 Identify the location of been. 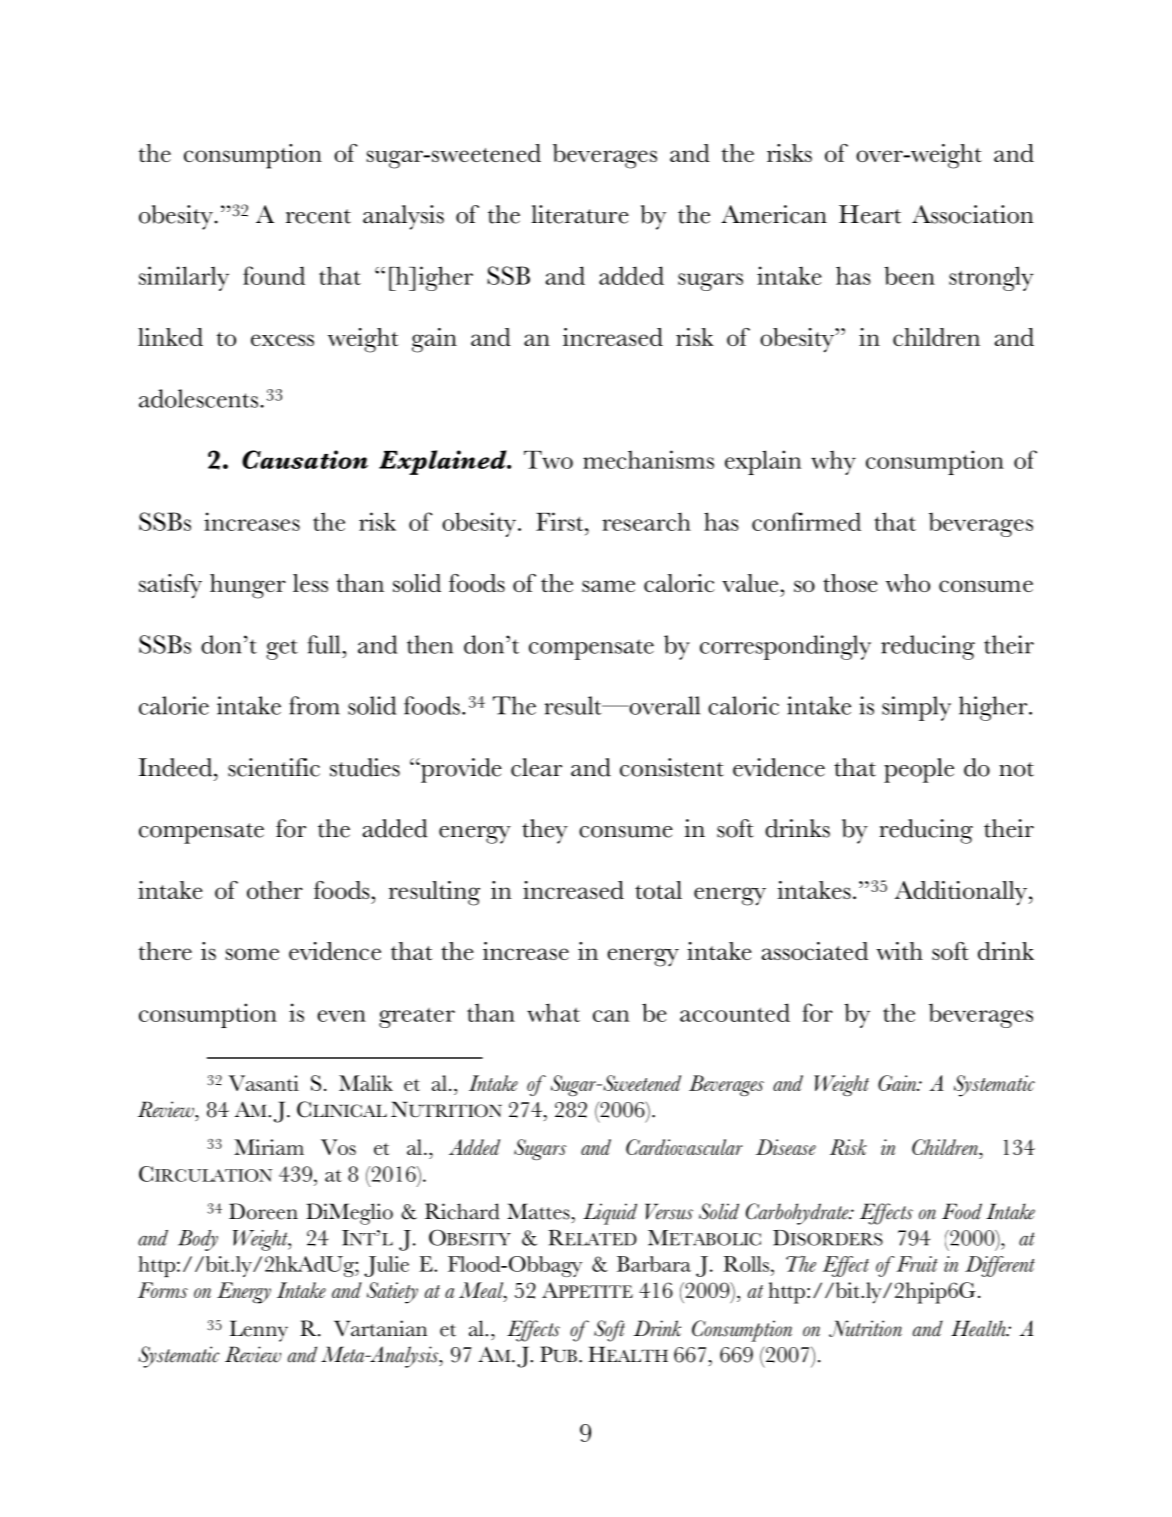
(909, 275).
